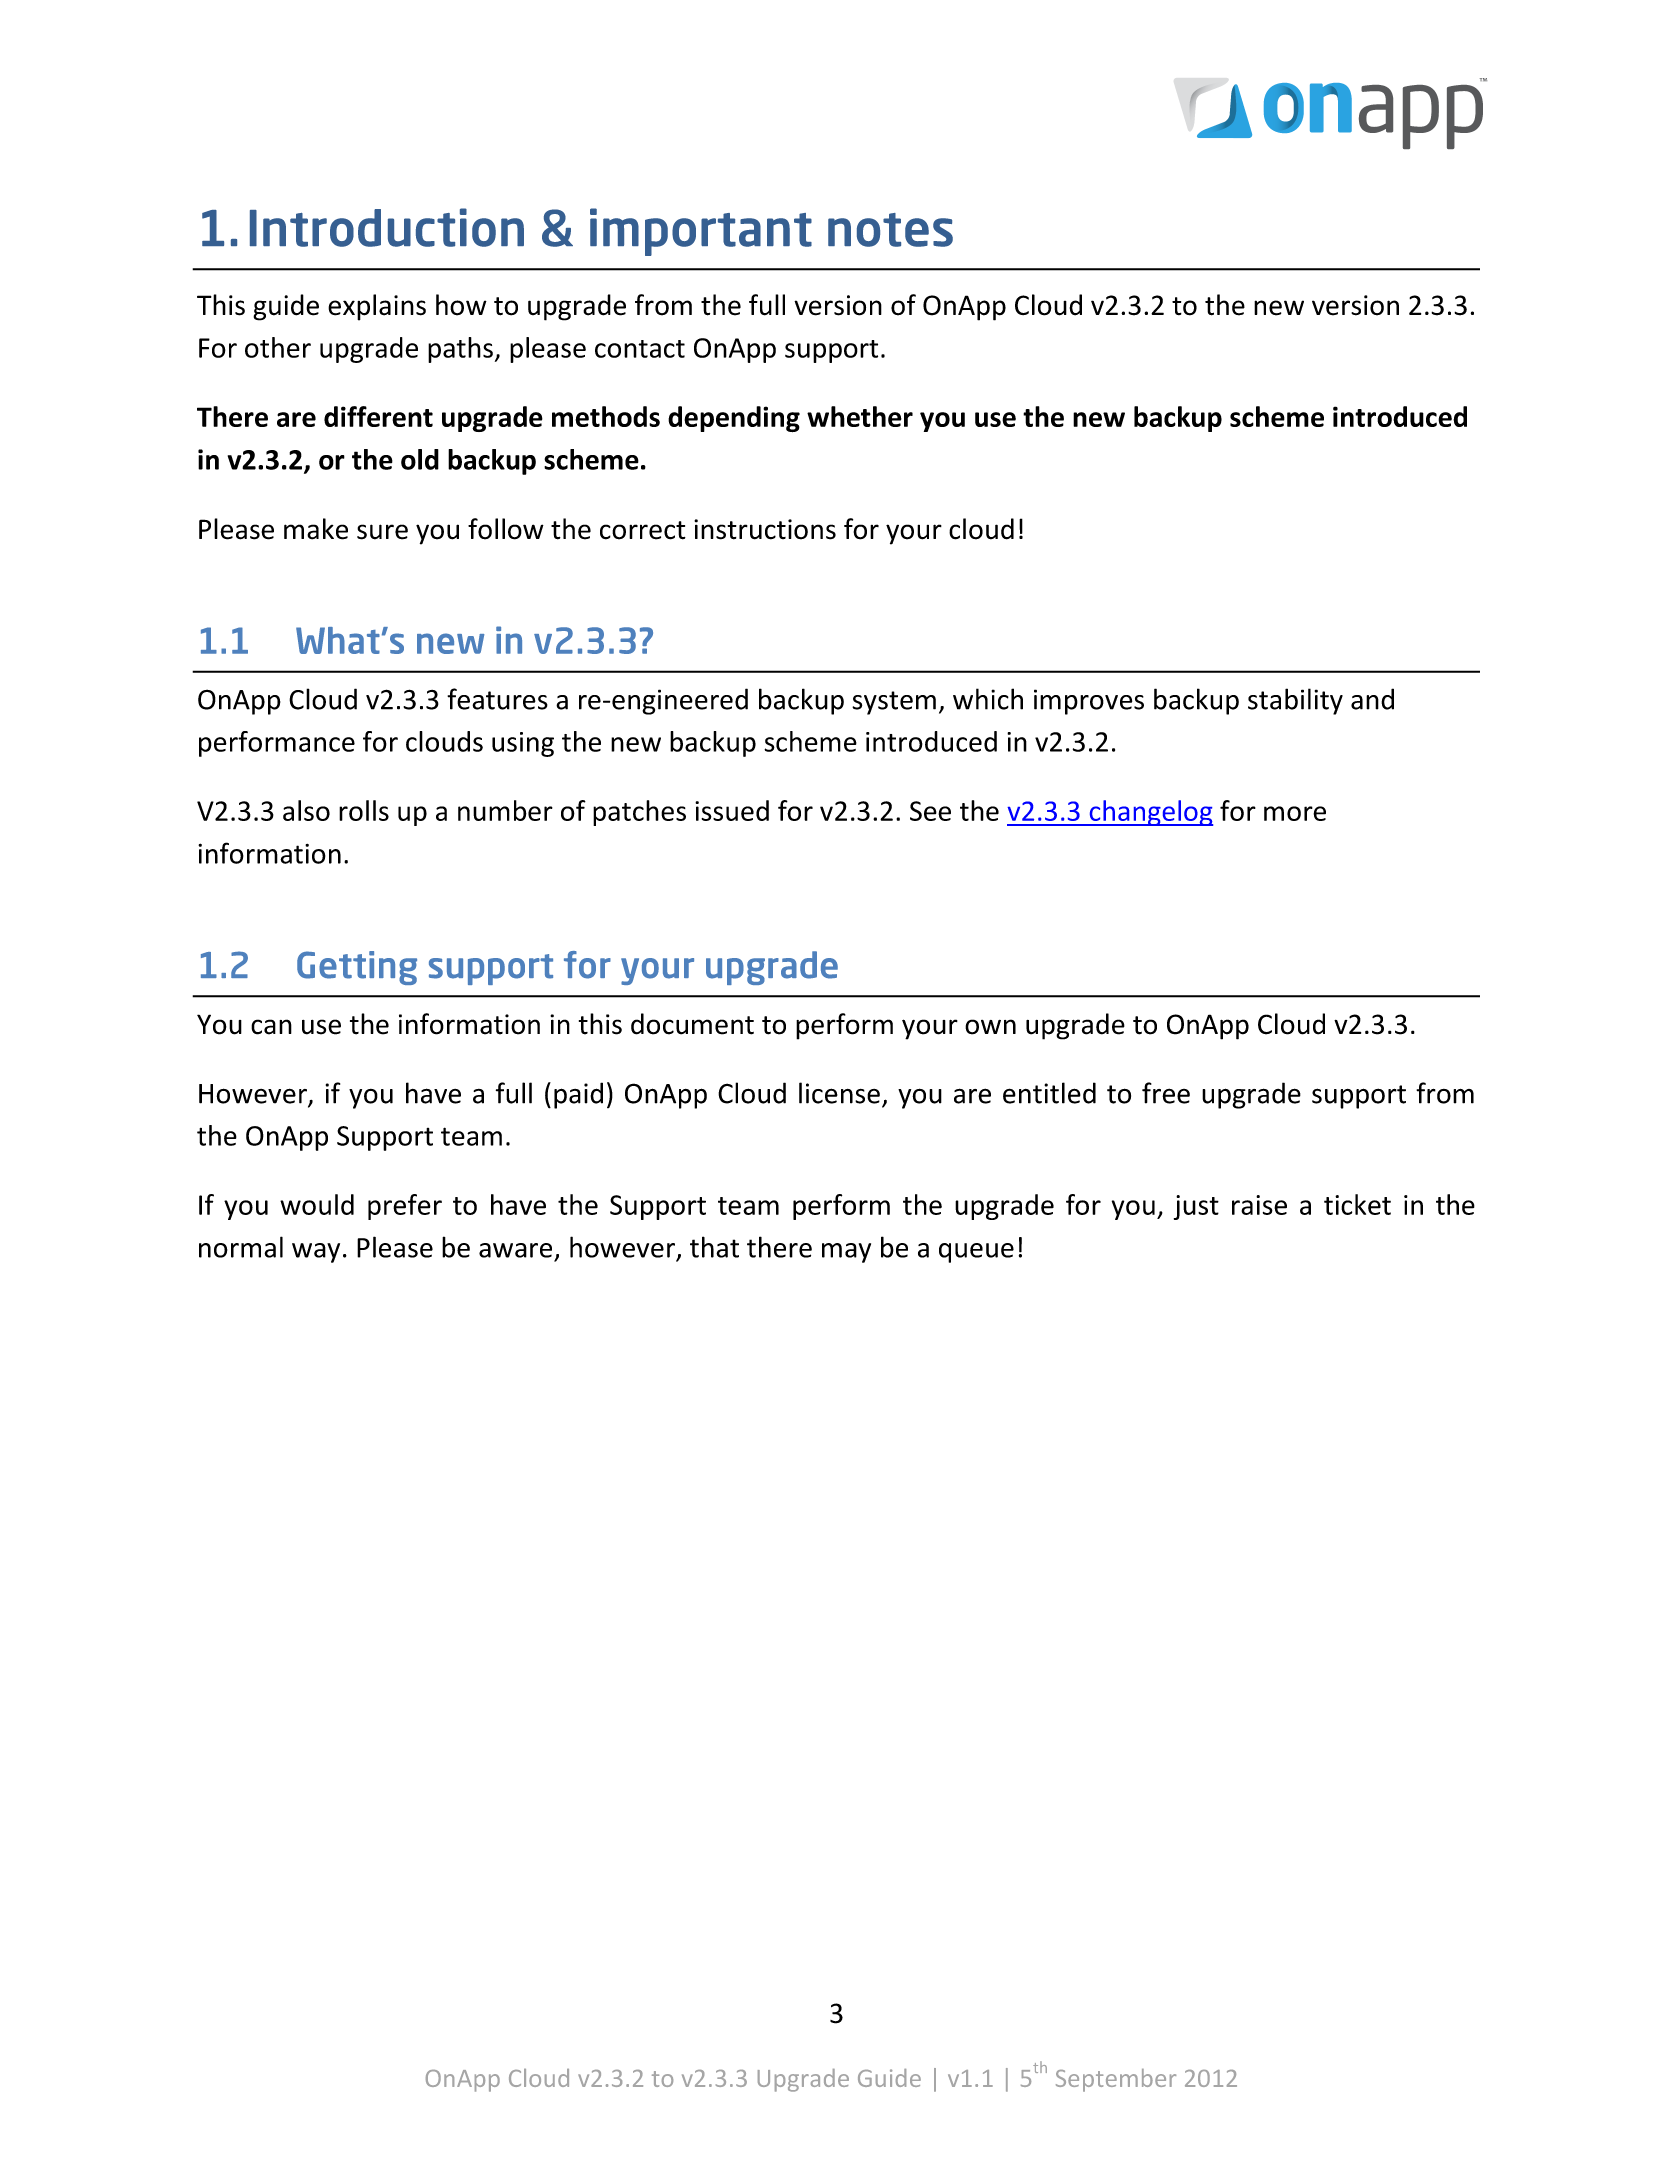 Image resolution: width=1673 pixels, height=2165 pixels. What do you see at coordinates (890, 230) in the document?
I see `notes` at bounding box center [890, 230].
